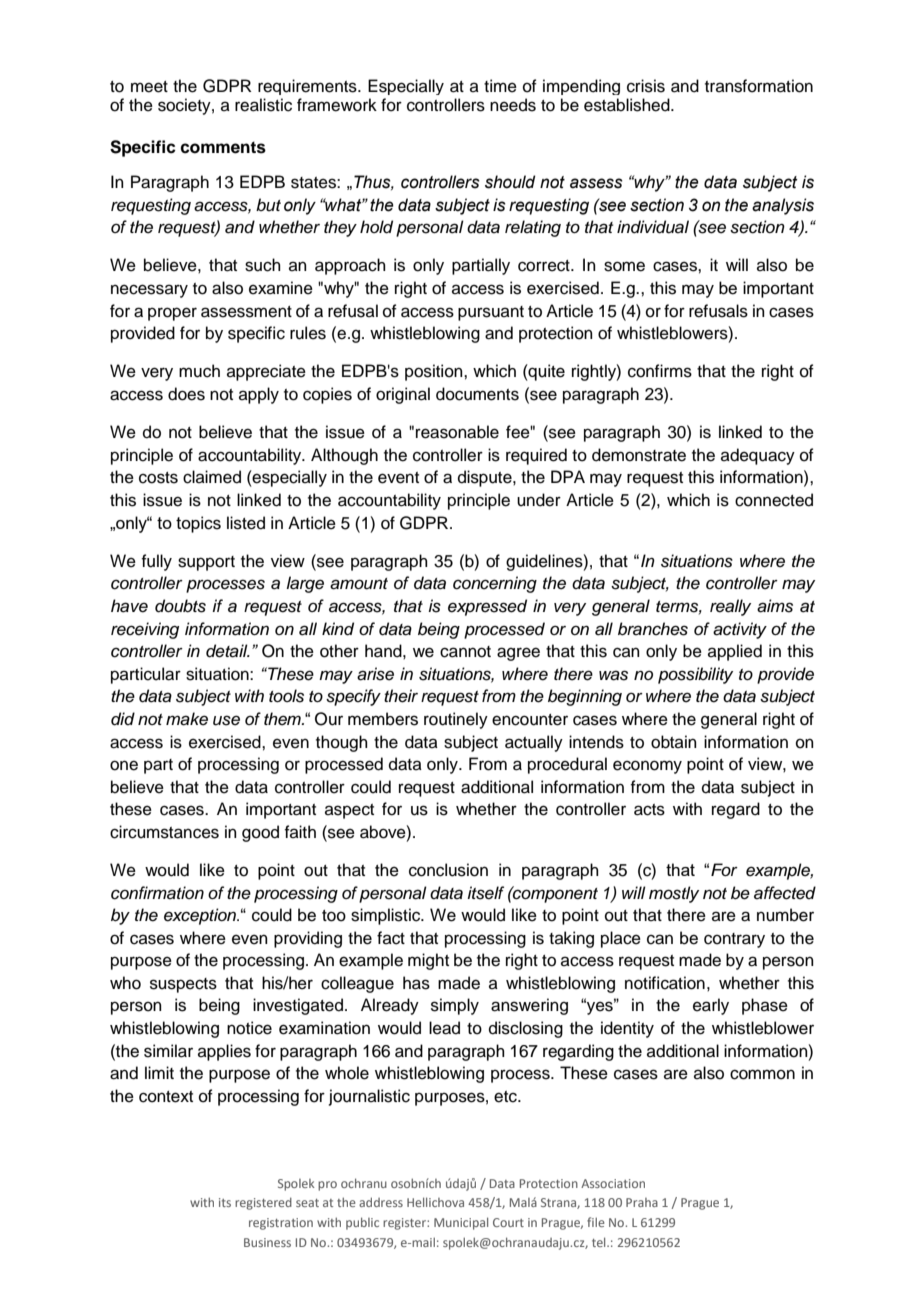 Image resolution: width=924 pixels, height=1308 pixels. What do you see at coordinates (461, 1223) in the image?
I see `Municipal` at bounding box center [461, 1223].
